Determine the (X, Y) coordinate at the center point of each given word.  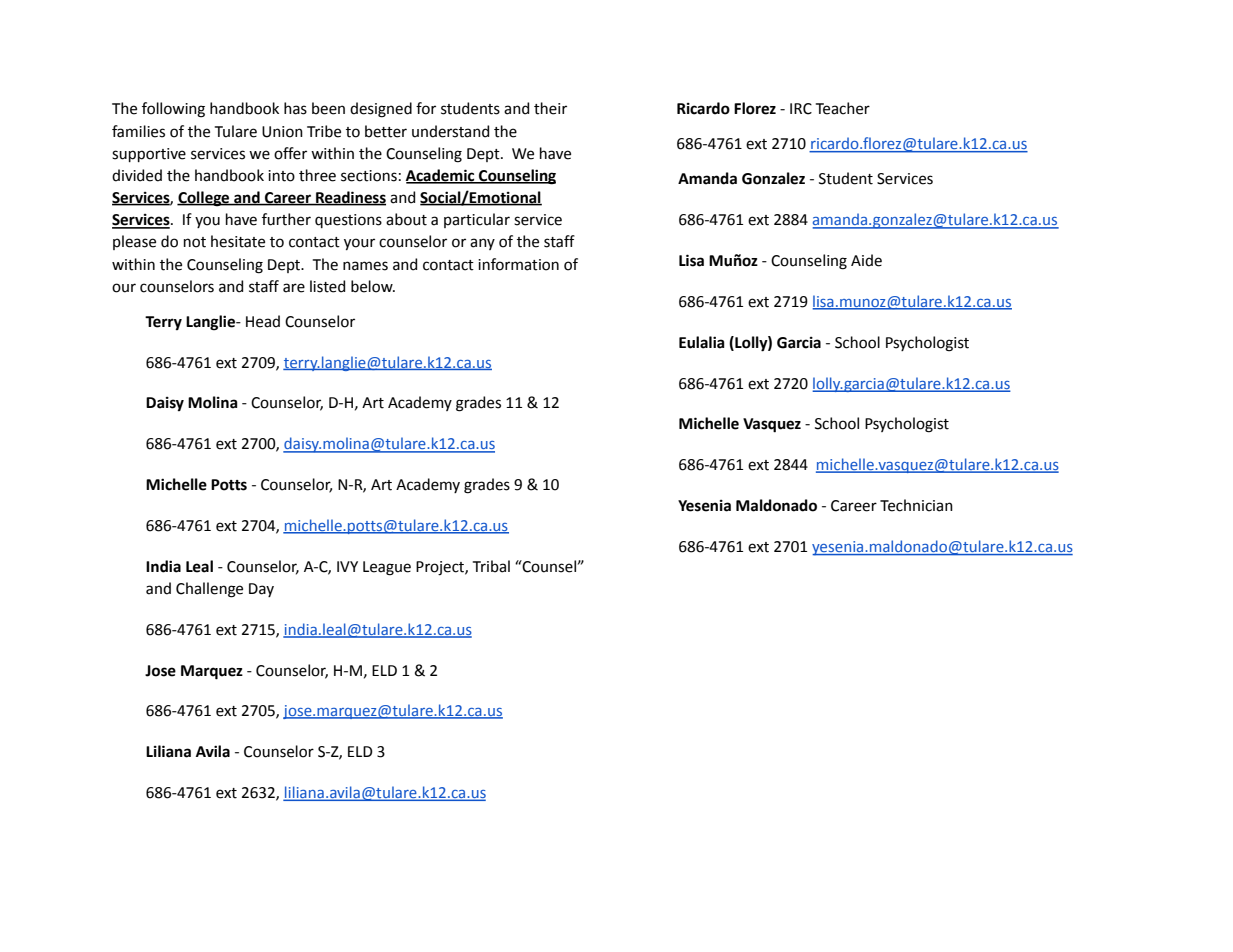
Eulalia (702, 342)
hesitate (238, 241)
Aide (866, 260)
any (482, 244)
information (518, 264)
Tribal (491, 566)
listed (327, 286)
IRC (801, 109)
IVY (347, 566)
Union (282, 132)
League (387, 568)
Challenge (209, 590)
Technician (916, 505)
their (550, 108)
